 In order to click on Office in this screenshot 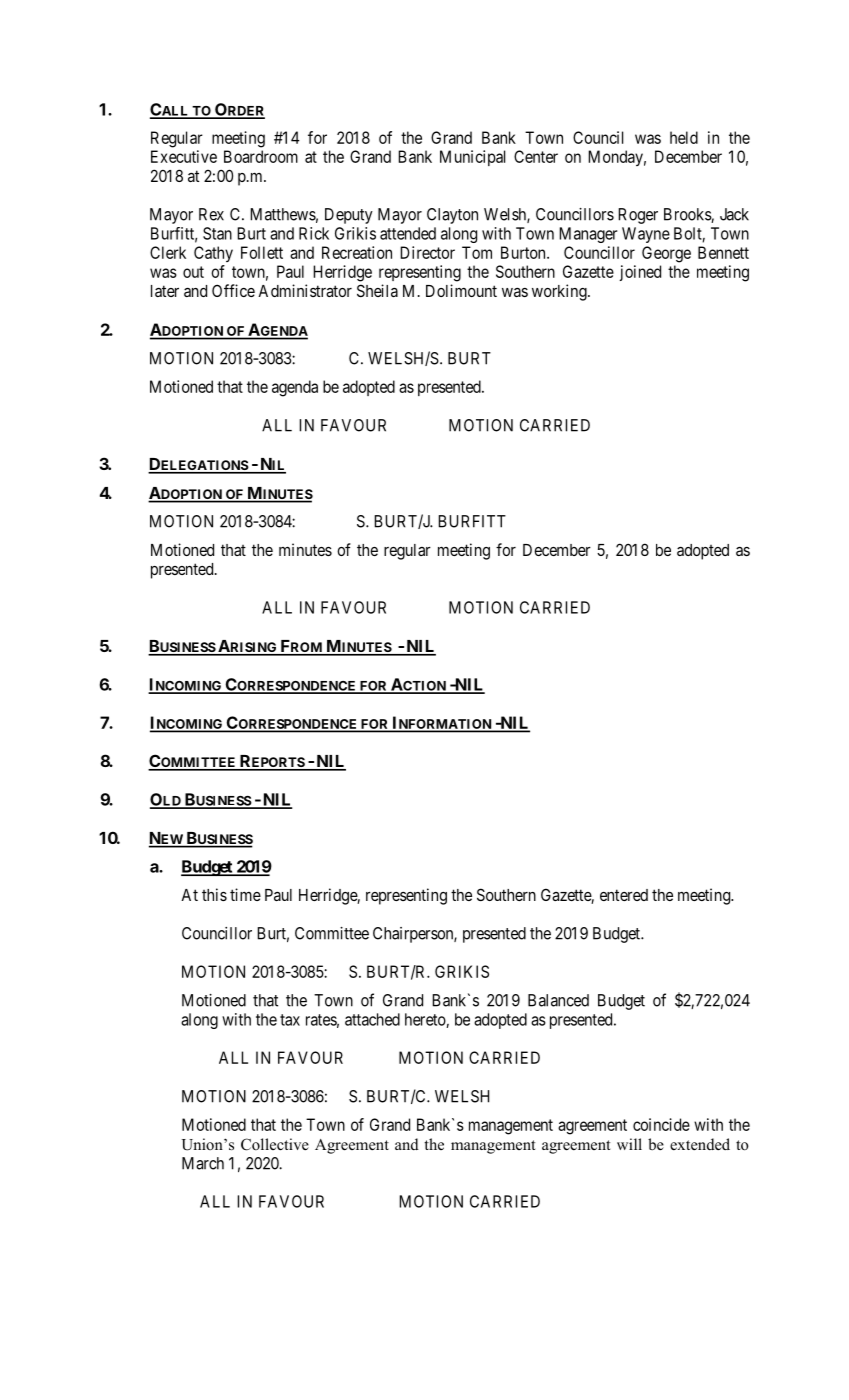, I will do `click(233, 290)`.
